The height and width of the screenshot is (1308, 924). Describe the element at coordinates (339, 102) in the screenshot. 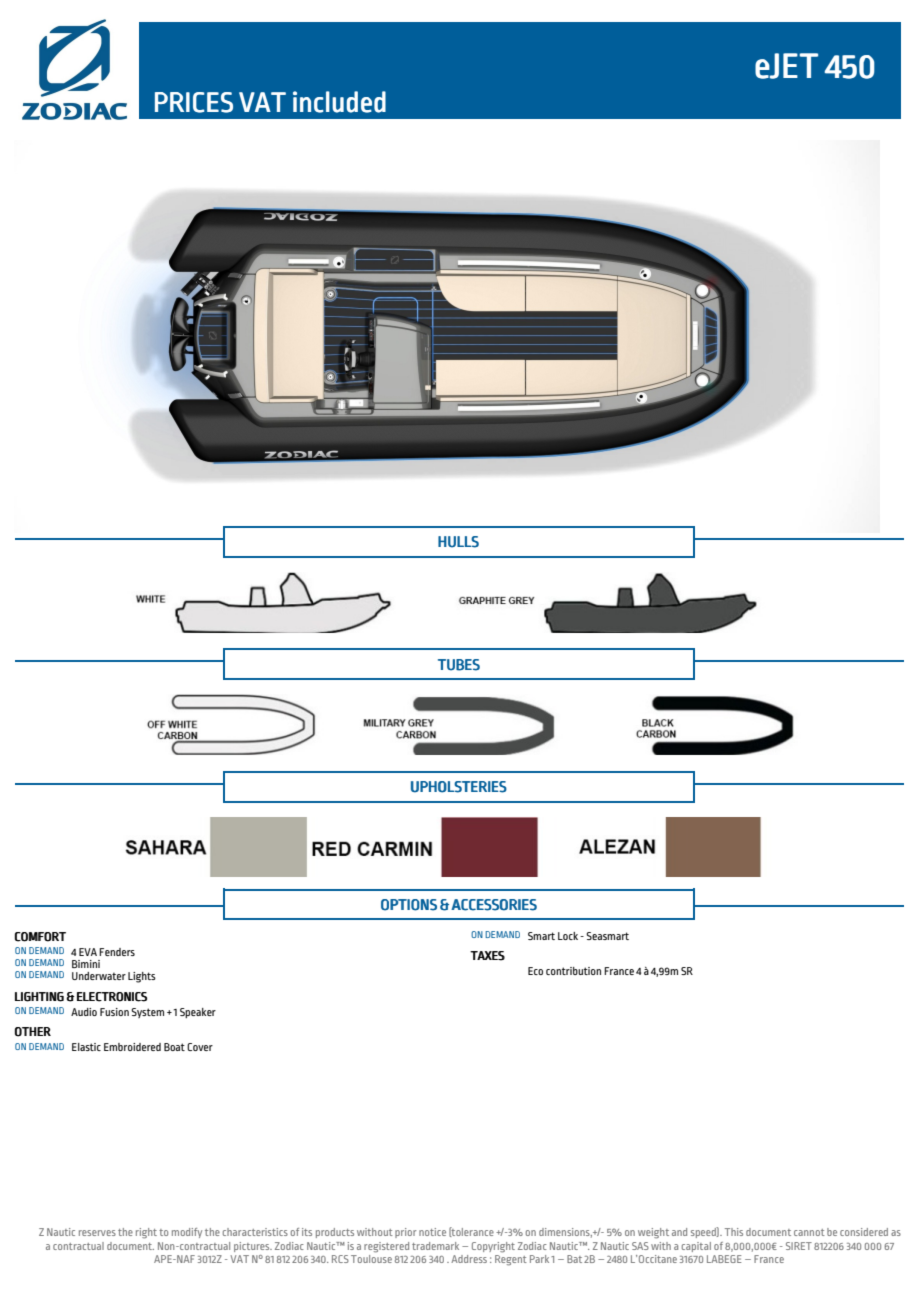

I see `included` at that location.
